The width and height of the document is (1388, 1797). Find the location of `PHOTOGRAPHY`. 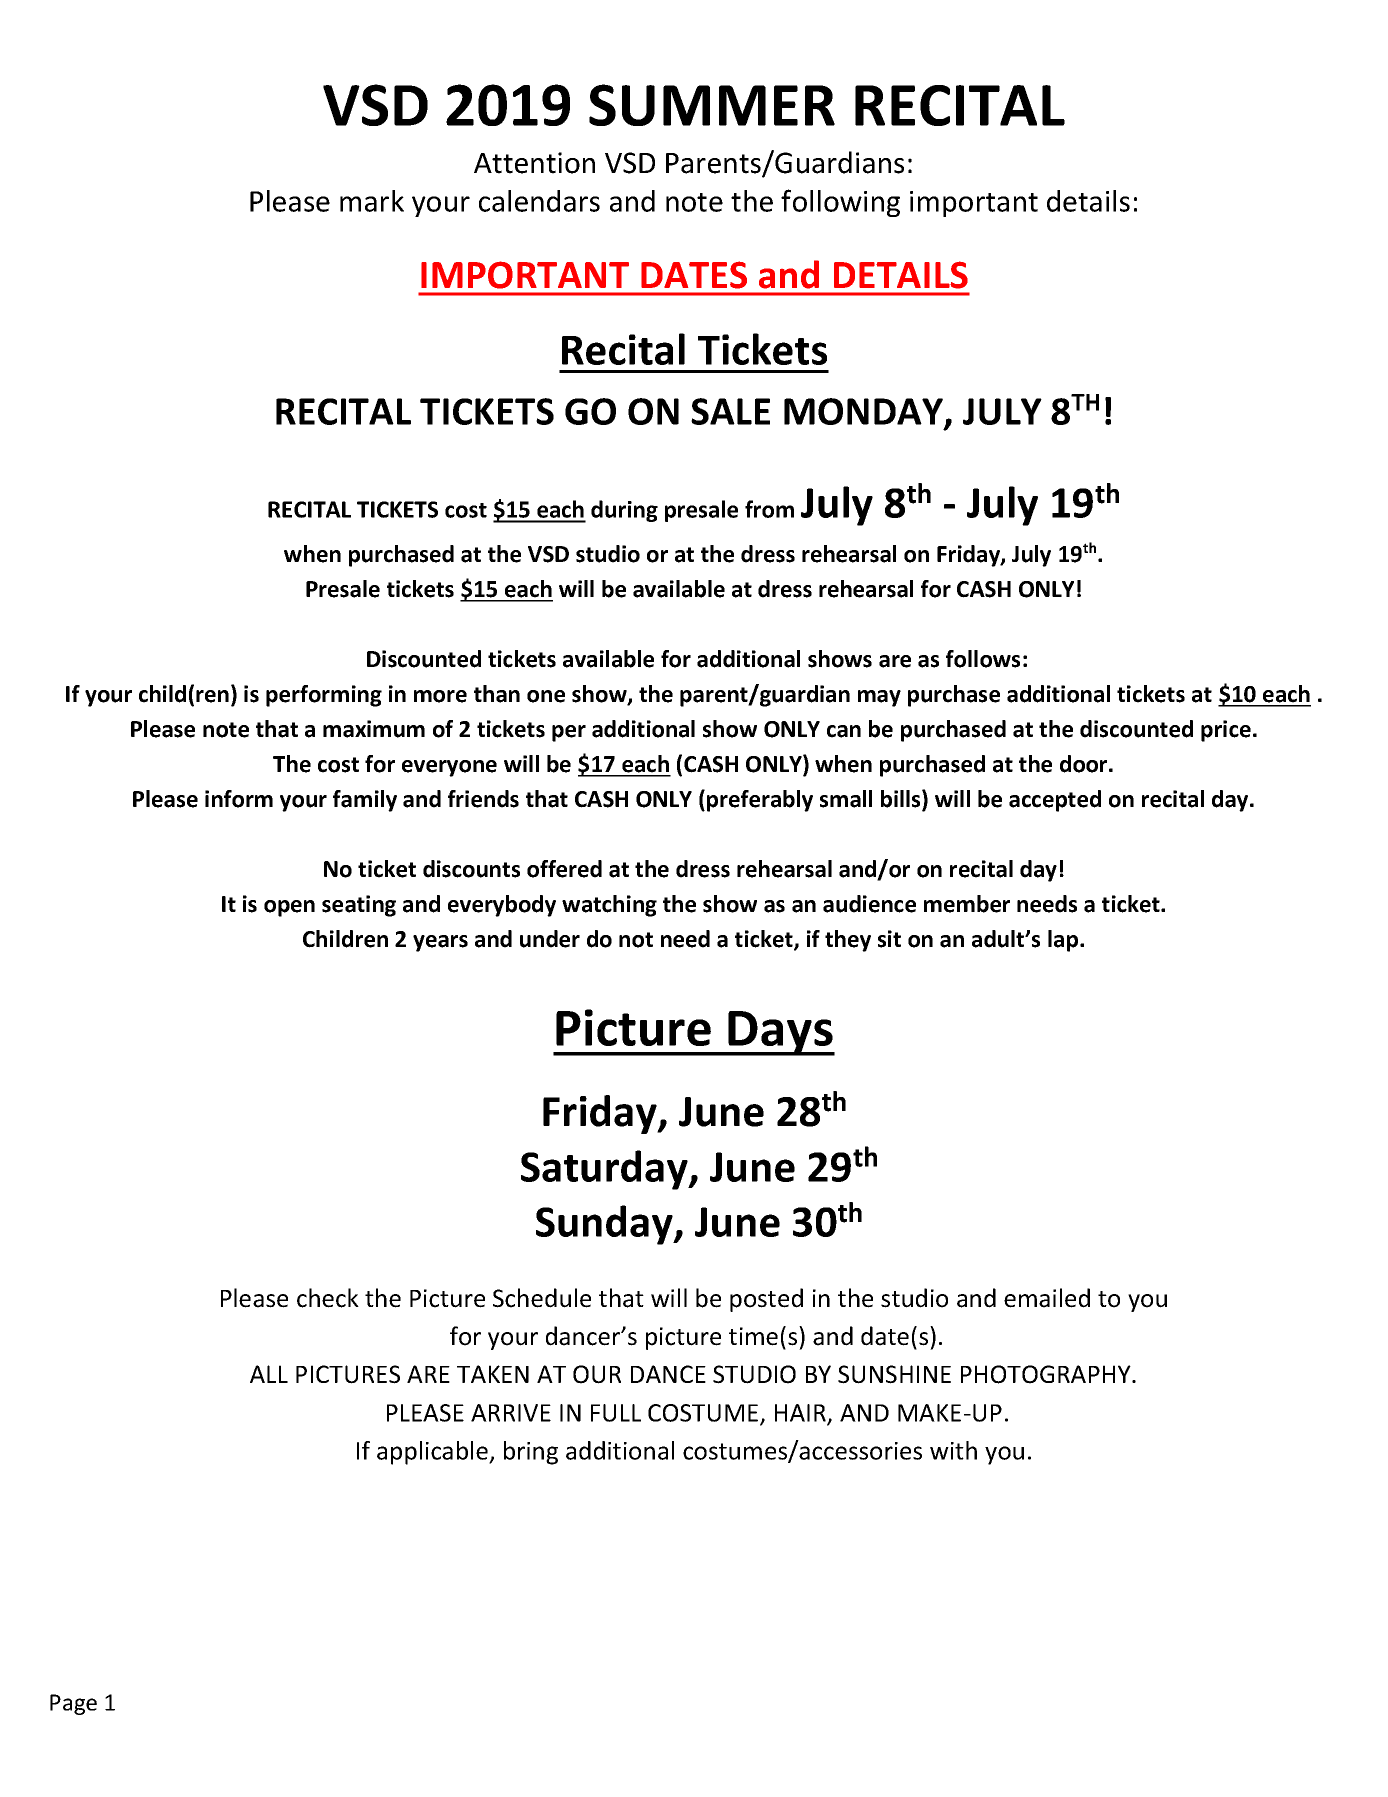

PHOTOGRAPHY is located at coordinates (1047, 1374).
